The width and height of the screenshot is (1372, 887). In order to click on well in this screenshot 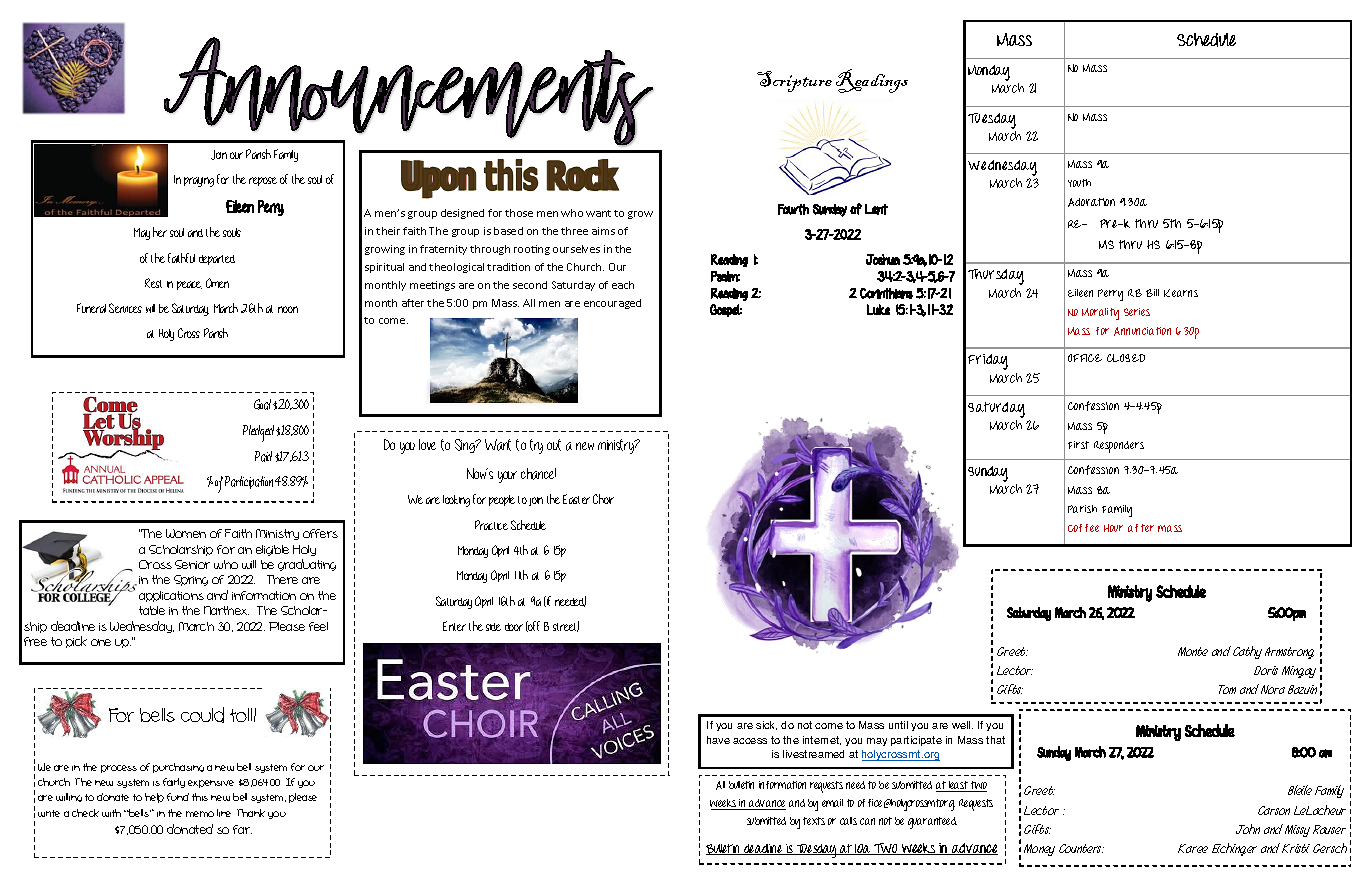, I will do `click(962, 725)`.
